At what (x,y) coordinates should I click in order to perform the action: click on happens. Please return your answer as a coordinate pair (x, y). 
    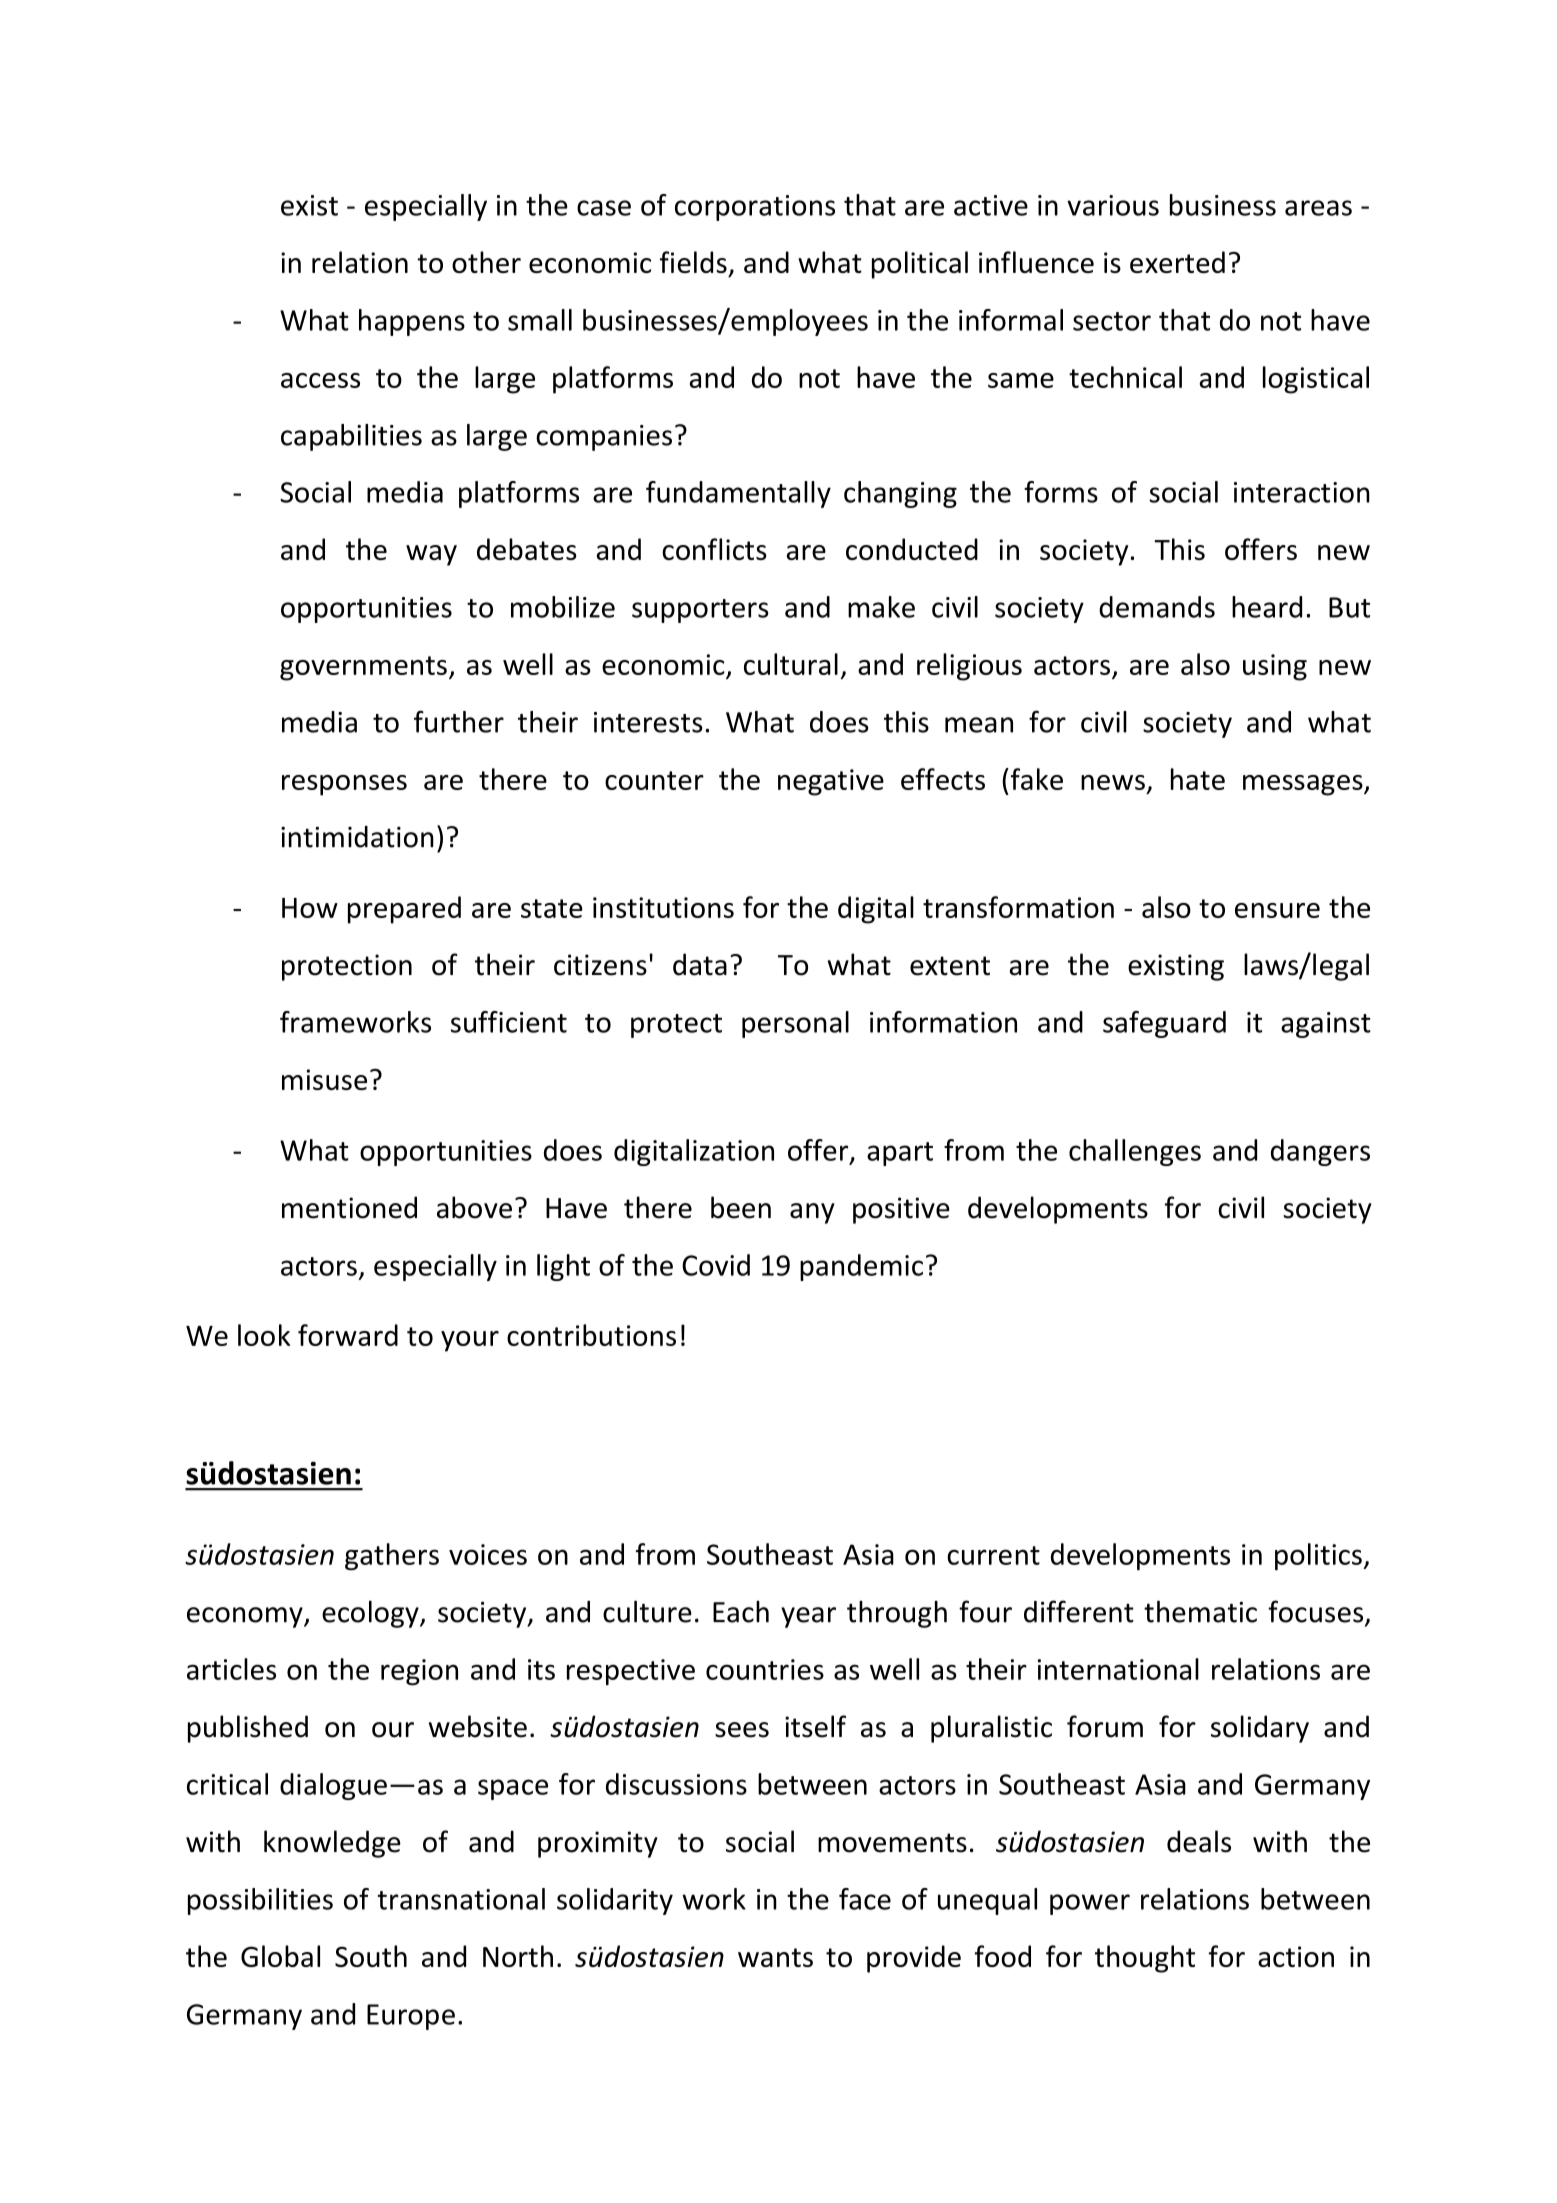
    Looking at the image, I should click on (412, 322).
